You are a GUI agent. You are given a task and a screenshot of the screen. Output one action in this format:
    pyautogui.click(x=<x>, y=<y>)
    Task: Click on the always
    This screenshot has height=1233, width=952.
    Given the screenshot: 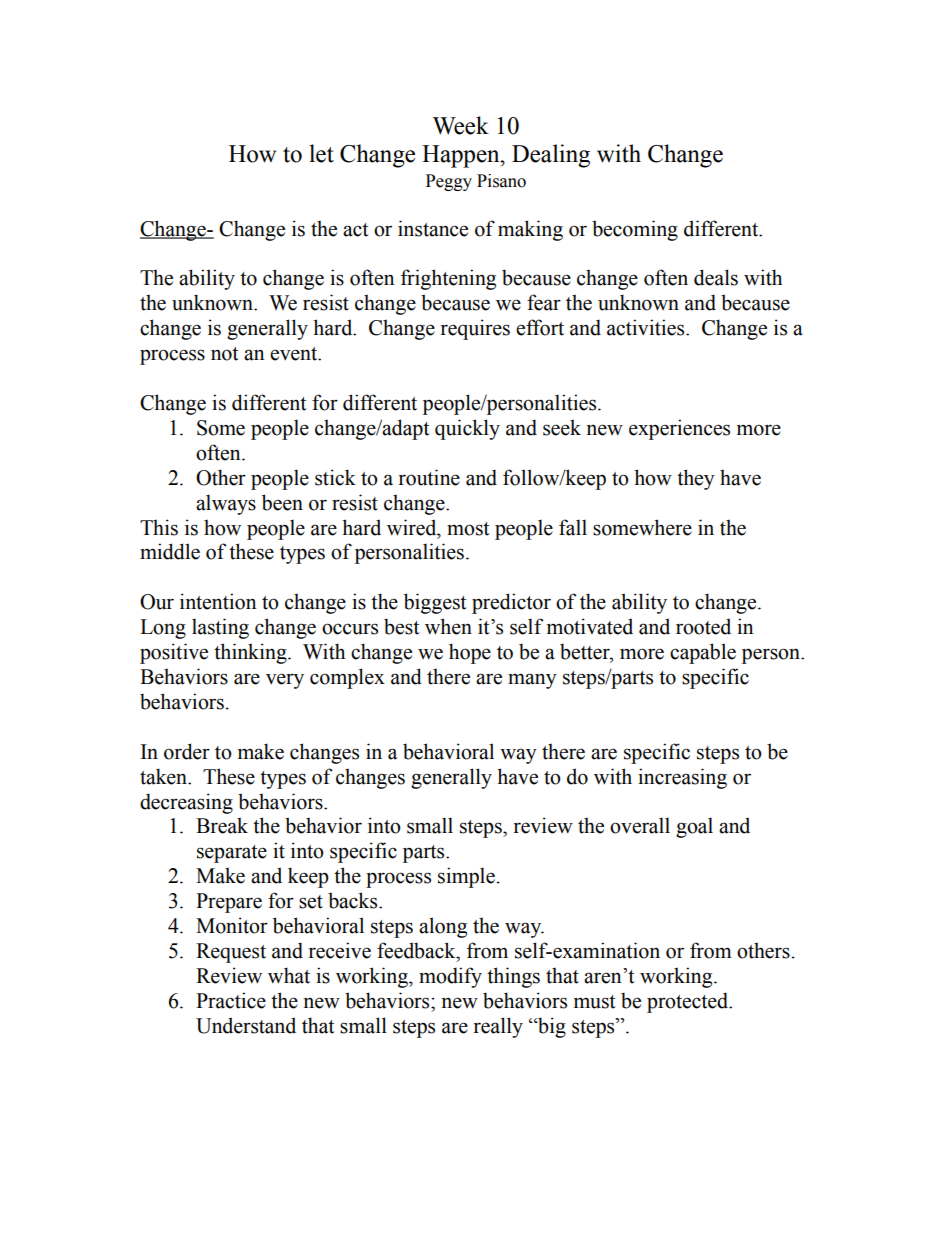 What is the action you would take?
    pyautogui.click(x=226, y=504)
